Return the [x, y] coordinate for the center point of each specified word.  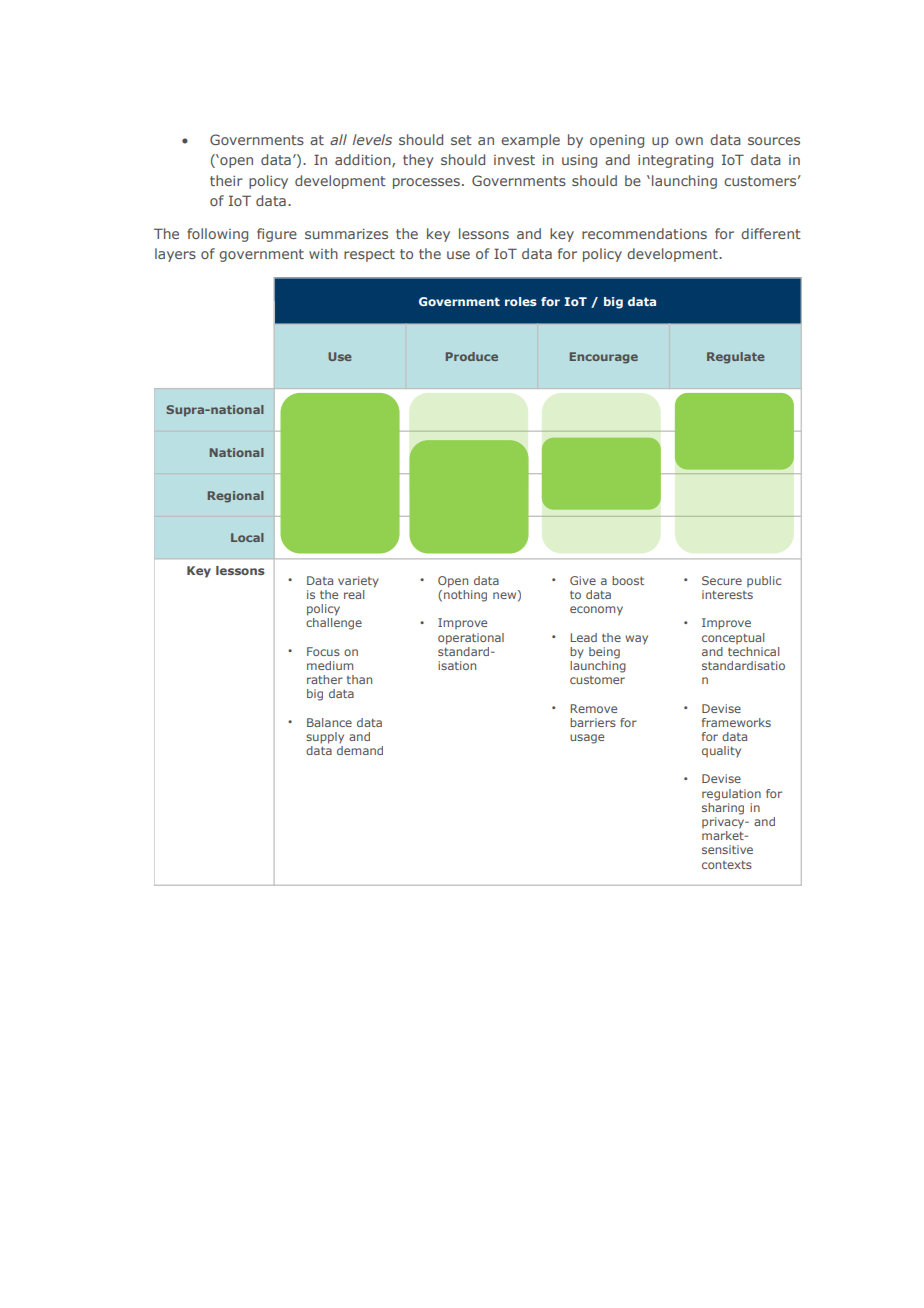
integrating [675, 161]
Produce [472, 356]
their [226, 180]
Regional [236, 497]
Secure [722, 580]
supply [325, 738]
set [461, 140]
